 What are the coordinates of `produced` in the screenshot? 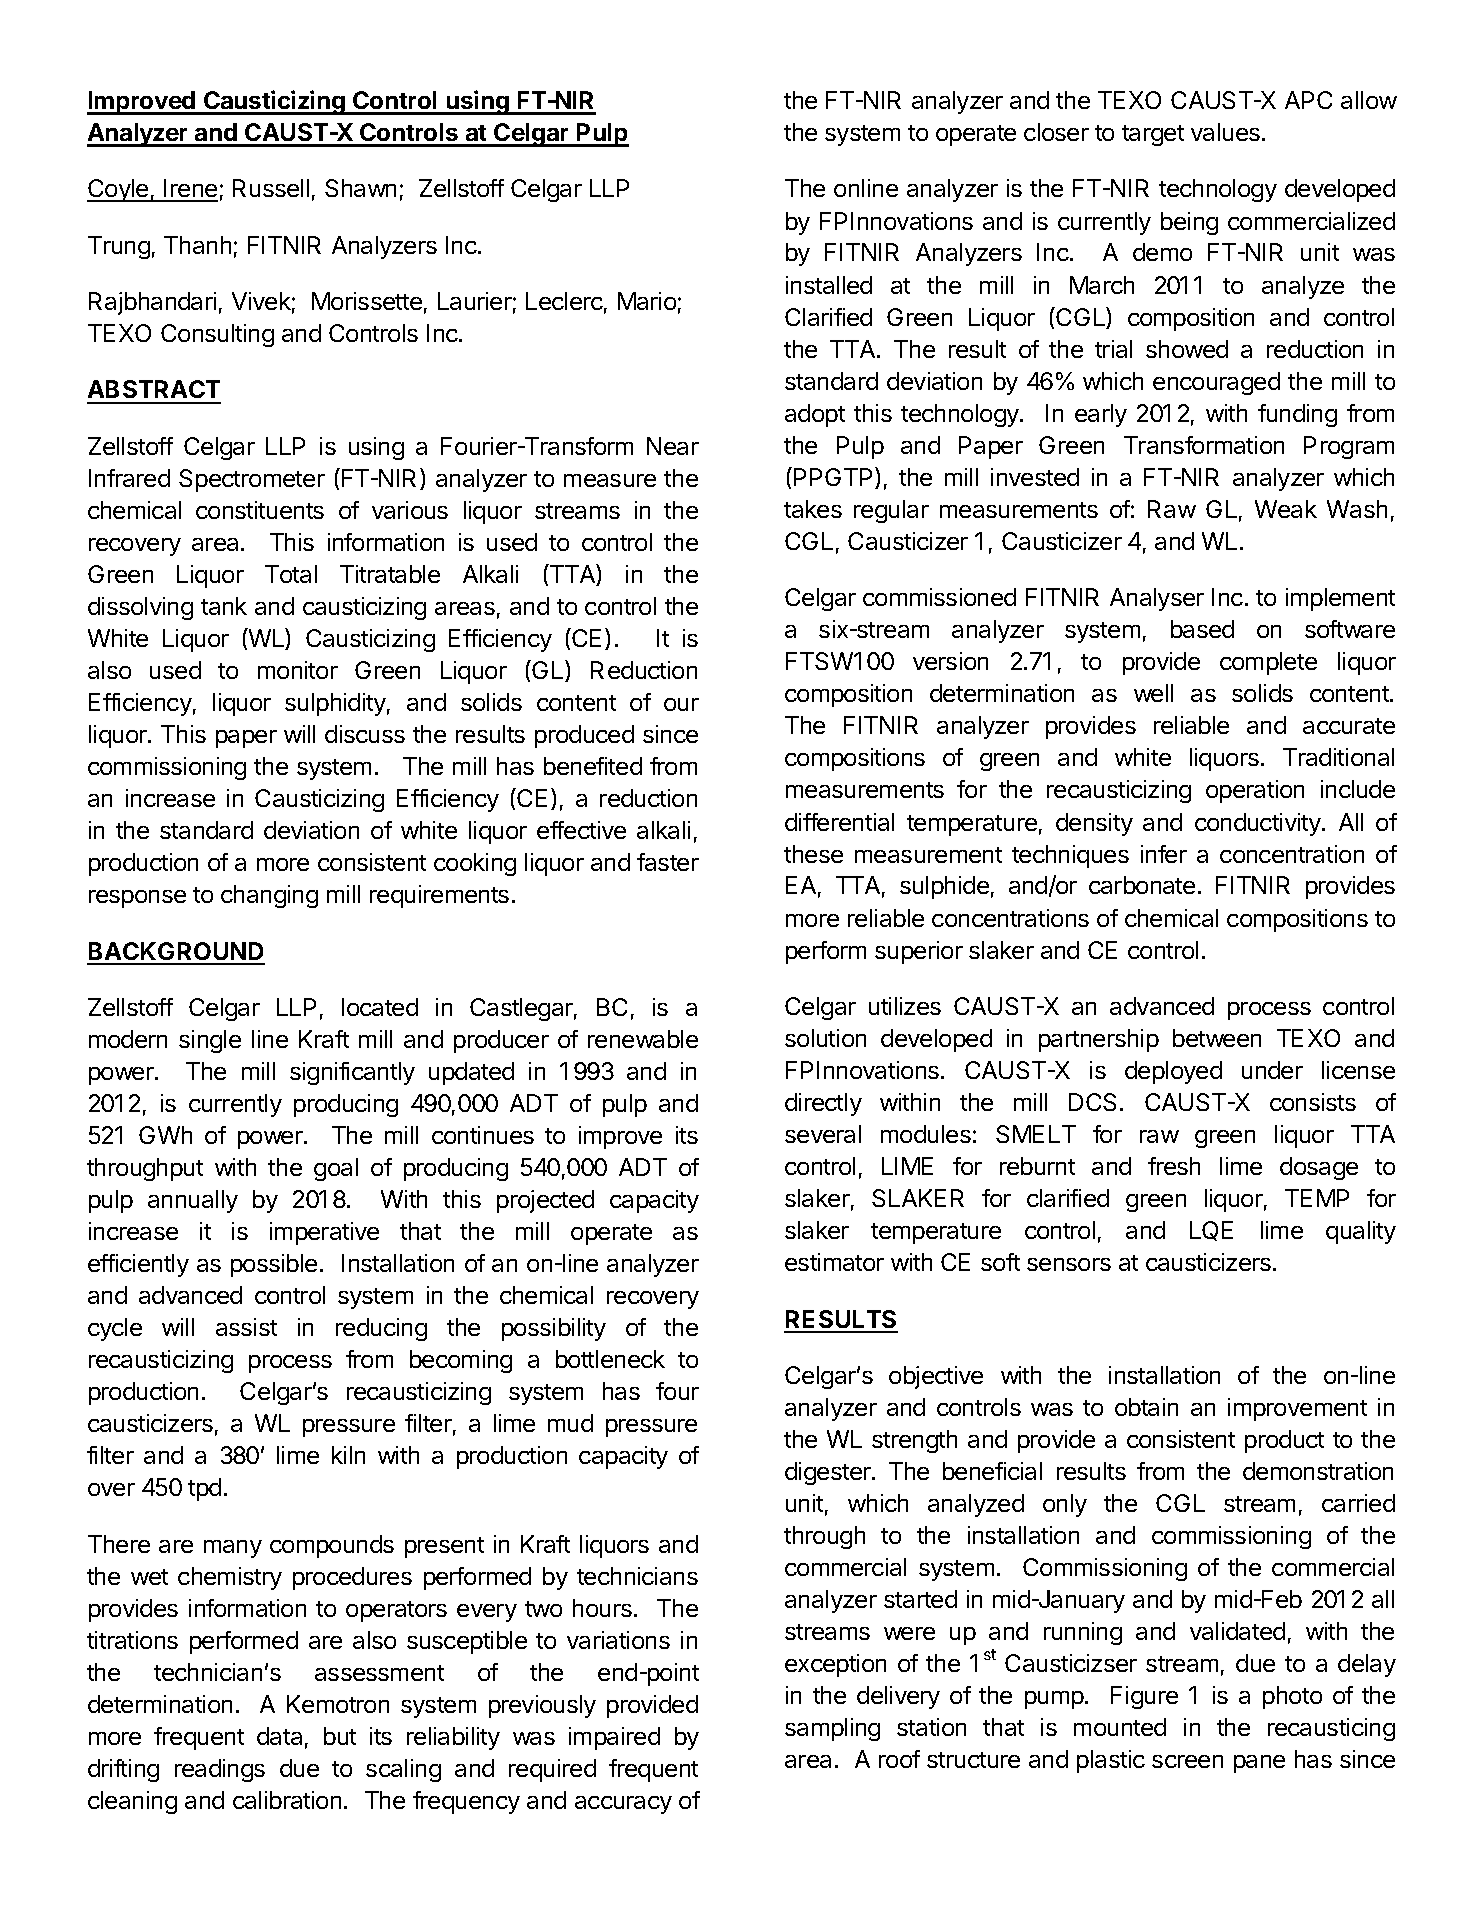 It's located at (584, 736).
